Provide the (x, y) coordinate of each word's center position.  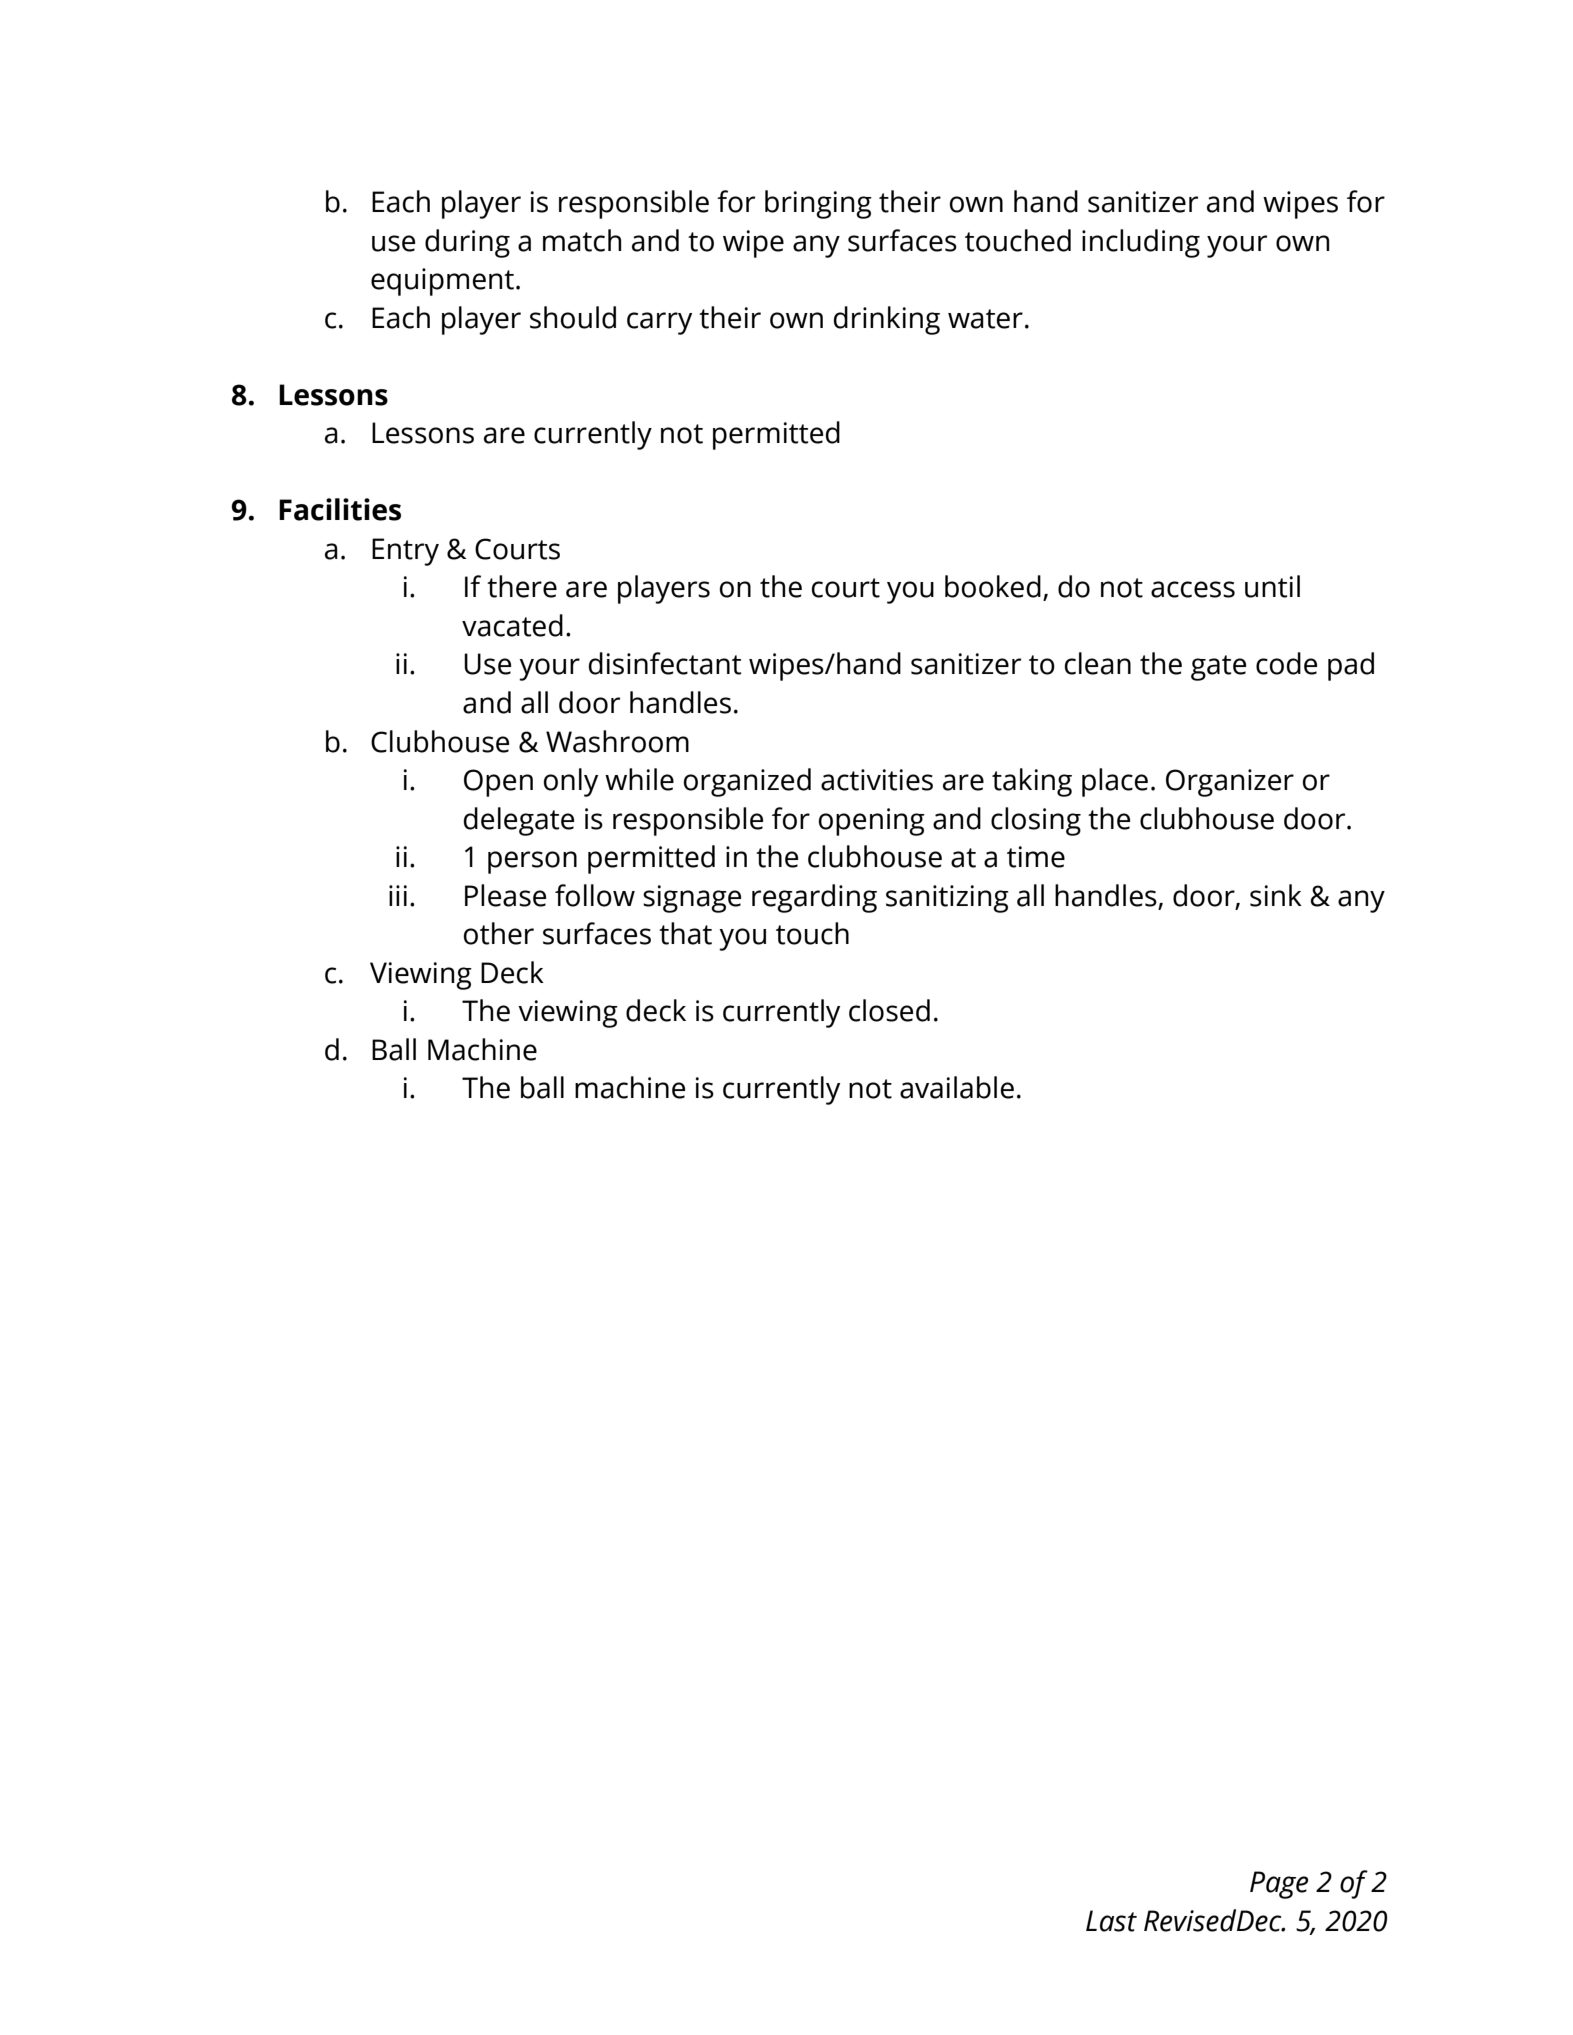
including (1141, 243)
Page (1279, 1885)
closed (889, 1010)
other (499, 933)
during (467, 243)
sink (1276, 895)
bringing (818, 204)
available (957, 1087)
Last (1111, 1921)
